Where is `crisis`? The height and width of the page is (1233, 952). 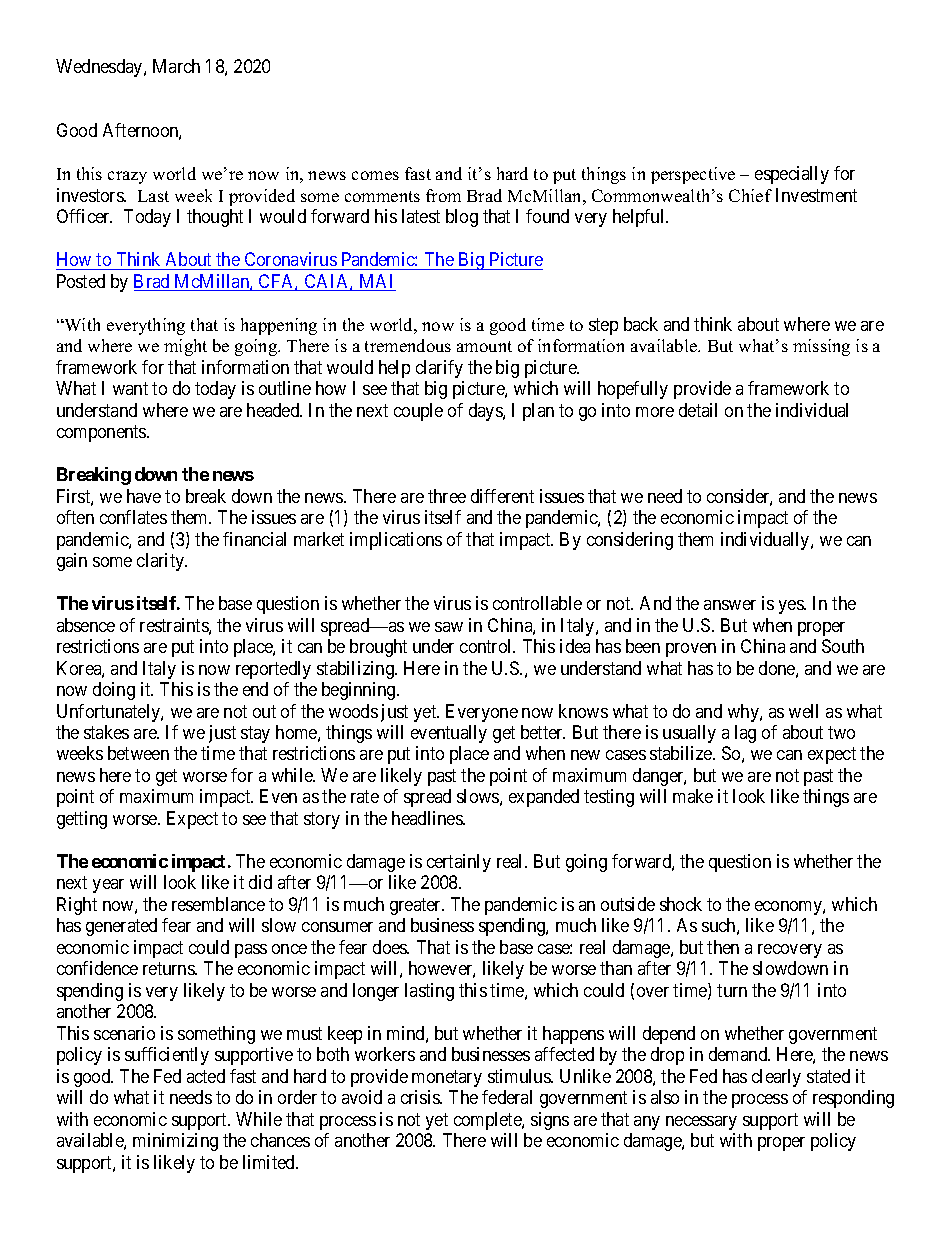
crisis is located at coordinates (421, 1097).
